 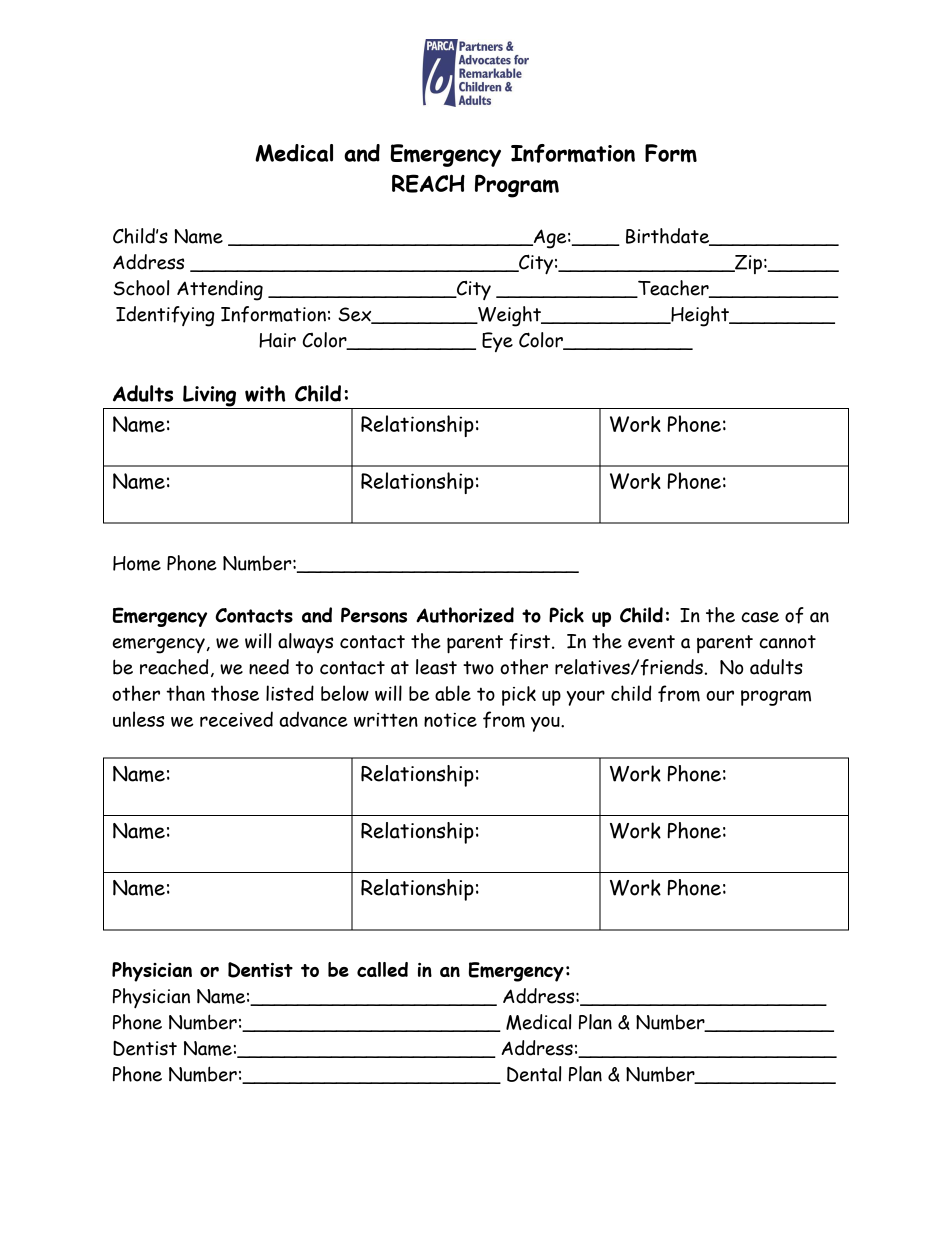 What do you see at coordinates (220, 290) in the screenshot?
I see `Attending` at bounding box center [220, 290].
